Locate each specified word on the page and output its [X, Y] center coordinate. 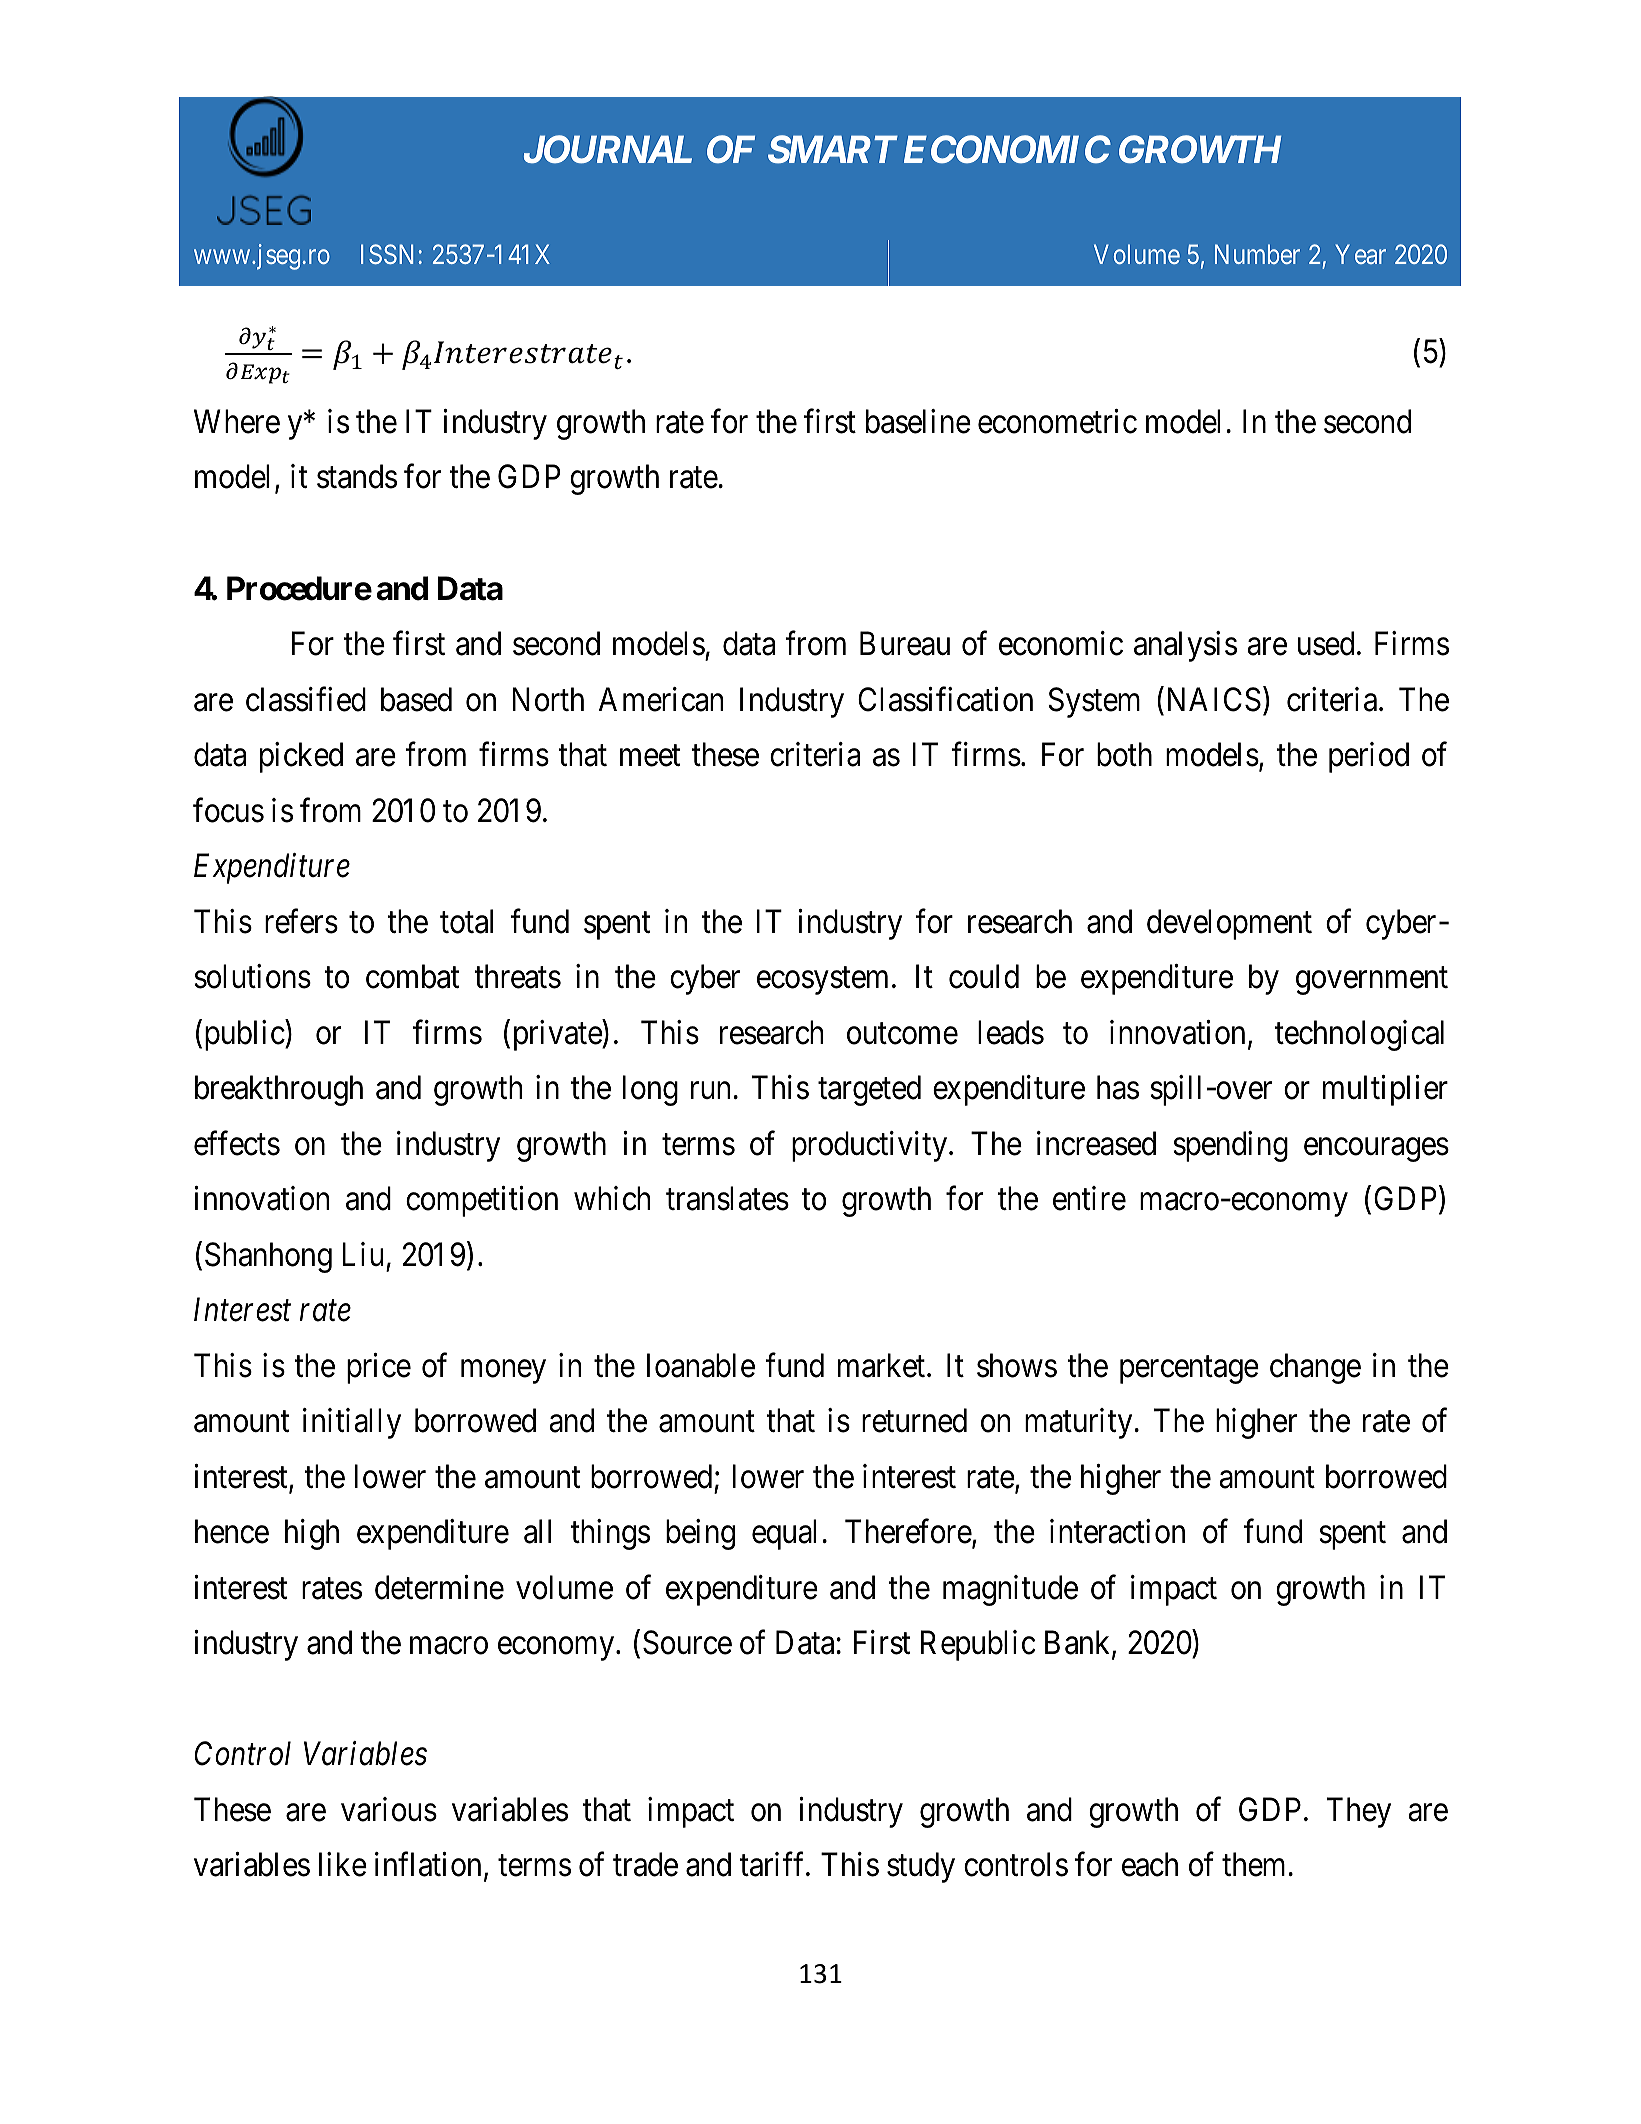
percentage [1189, 1370]
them [1253, 1864]
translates [727, 1198]
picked [301, 757]
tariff [774, 1864]
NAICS [1212, 699]
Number [1257, 254]
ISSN [387, 254]
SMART [833, 150]
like [343, 1864]
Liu [362, 1254]
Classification [945, 699]
